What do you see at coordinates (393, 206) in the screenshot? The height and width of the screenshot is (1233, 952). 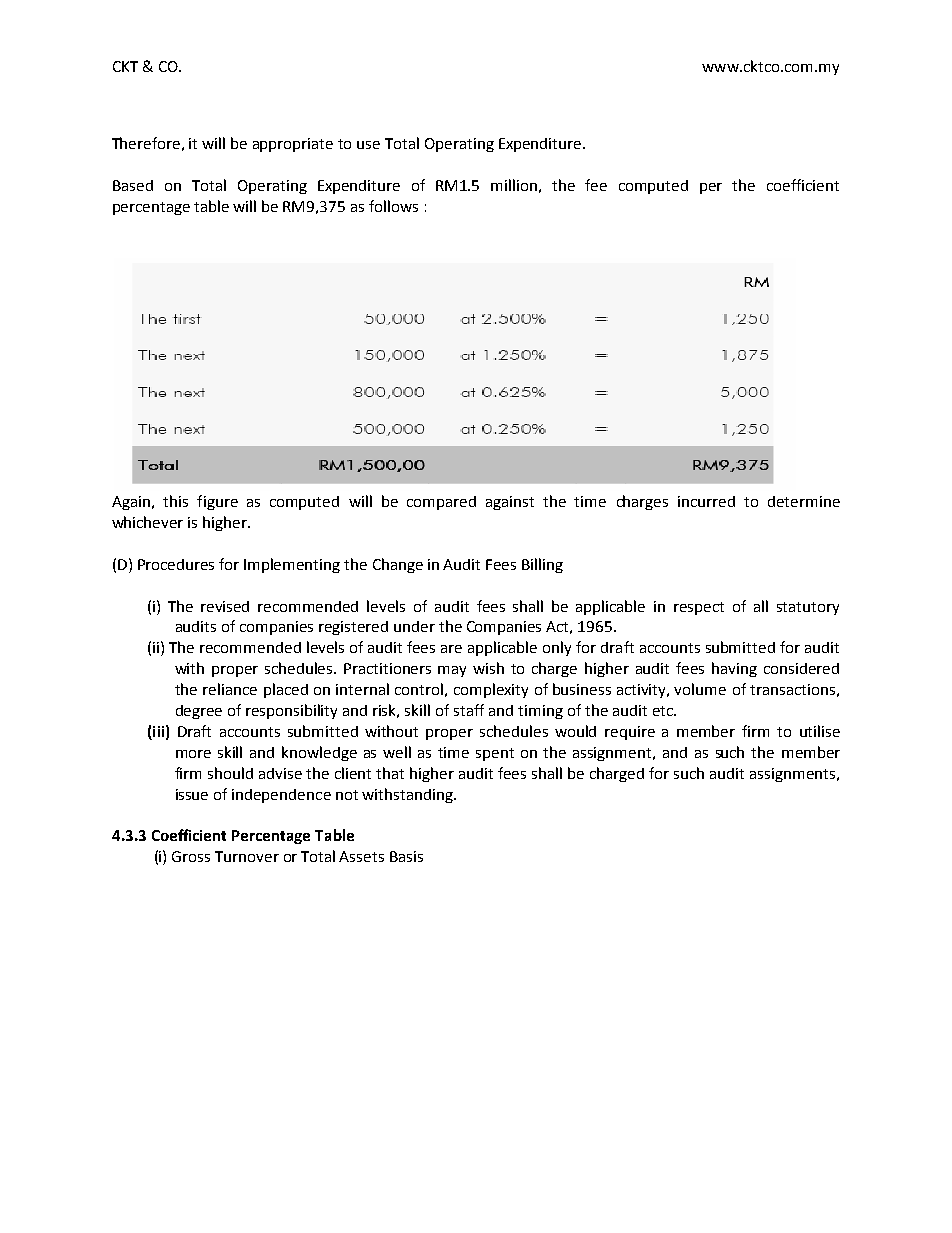 I see `follows` at bounding box center [393, 206].
